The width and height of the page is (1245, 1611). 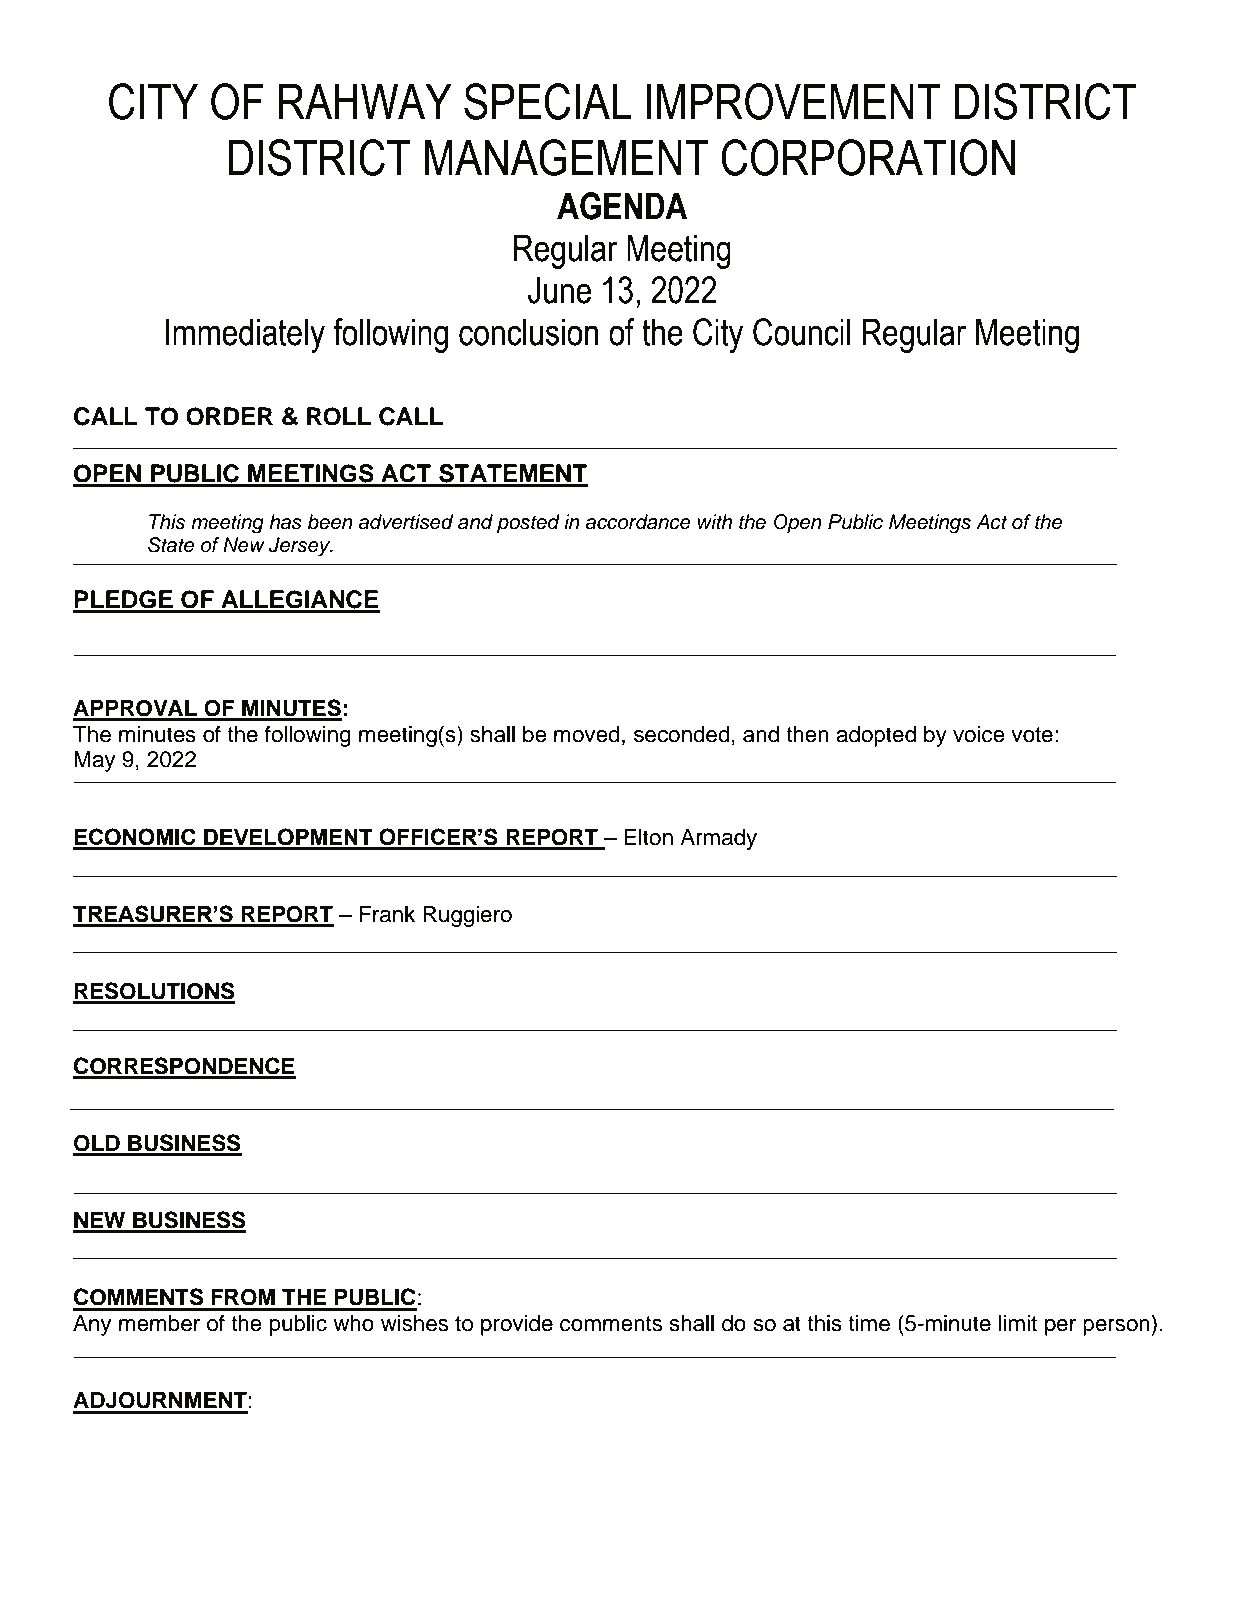 What do you see at coordinates (638, 522) in the page?
I see `accordance` at bounding box center [638, 522].
